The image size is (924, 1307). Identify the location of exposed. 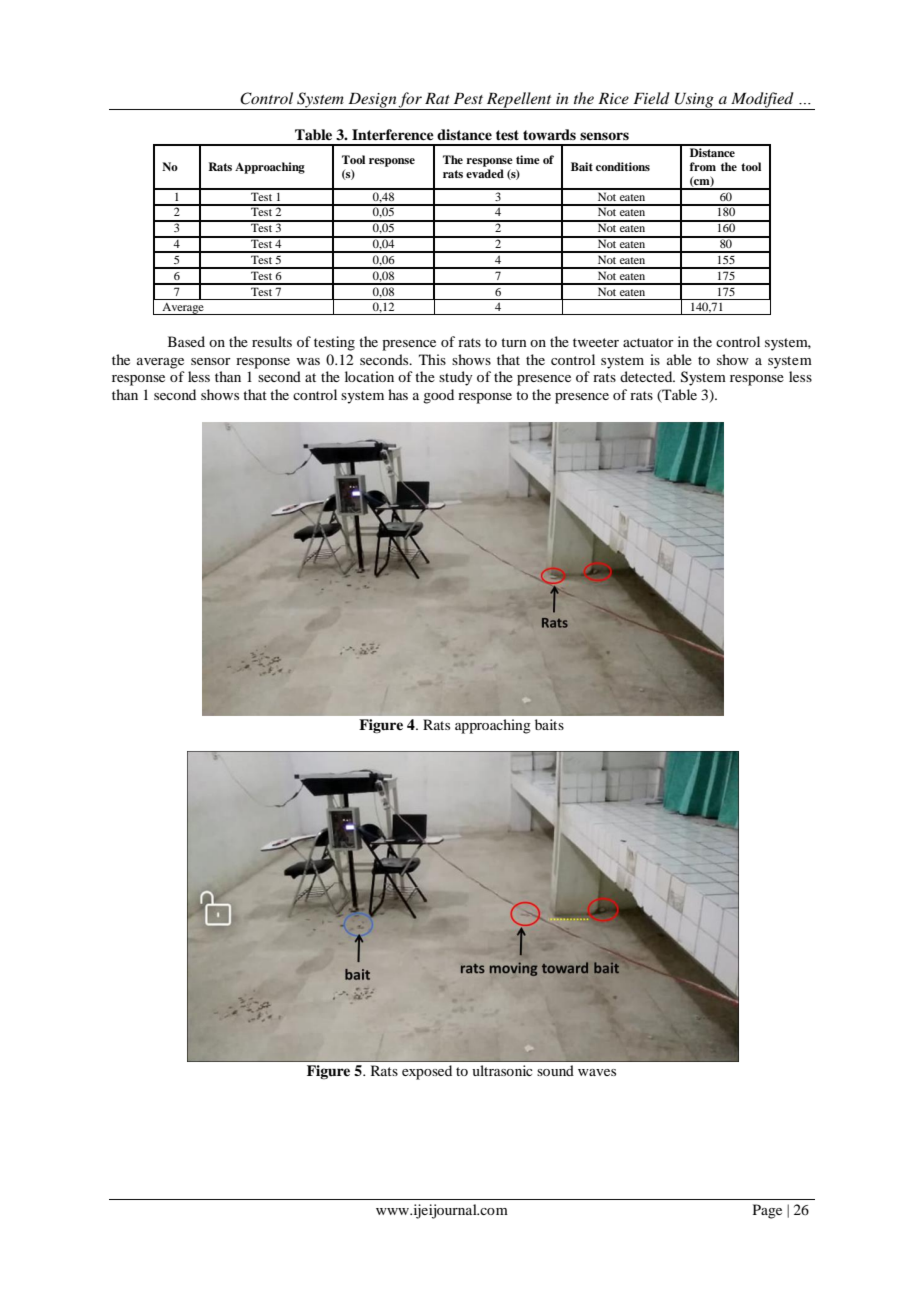
(427, 1072).
